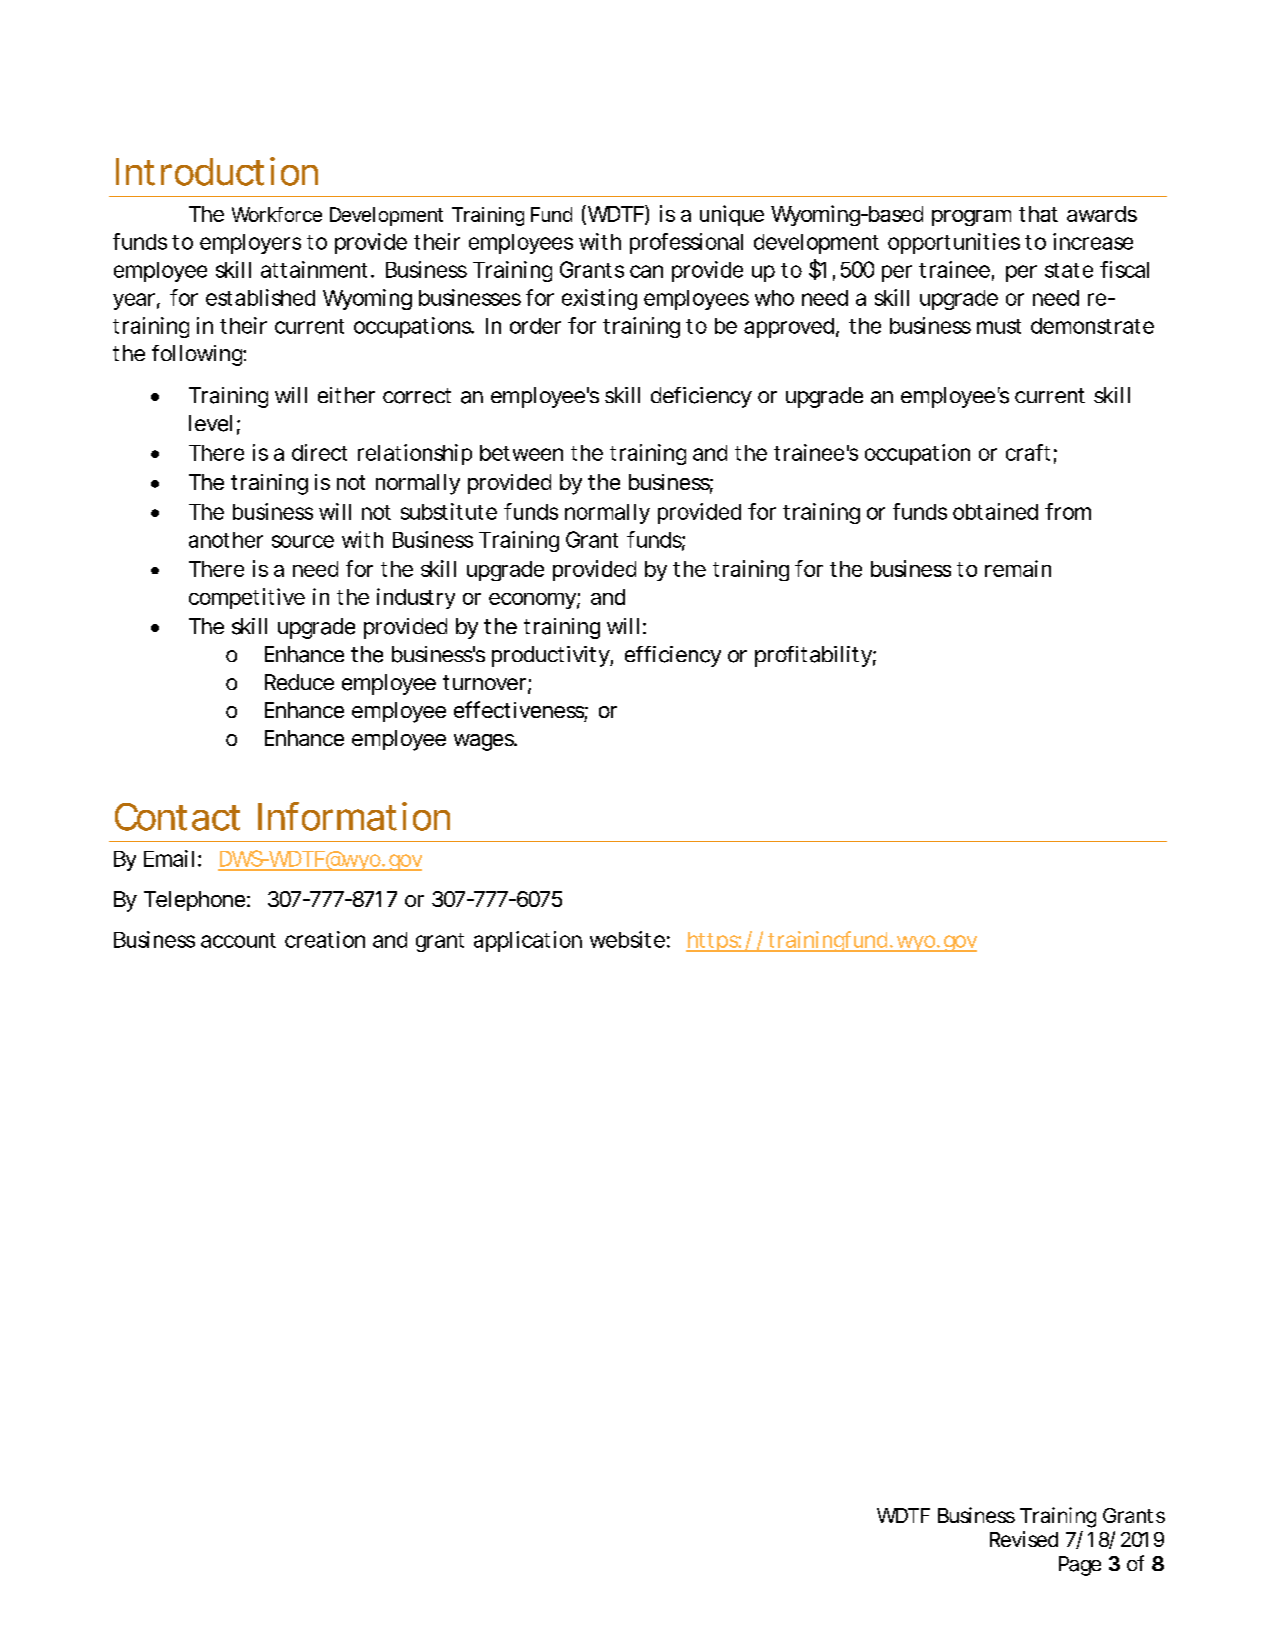  What do you see at coordinates (325, 939) in the screenshot?
I see `creation` at bounding box center [325, 939].
